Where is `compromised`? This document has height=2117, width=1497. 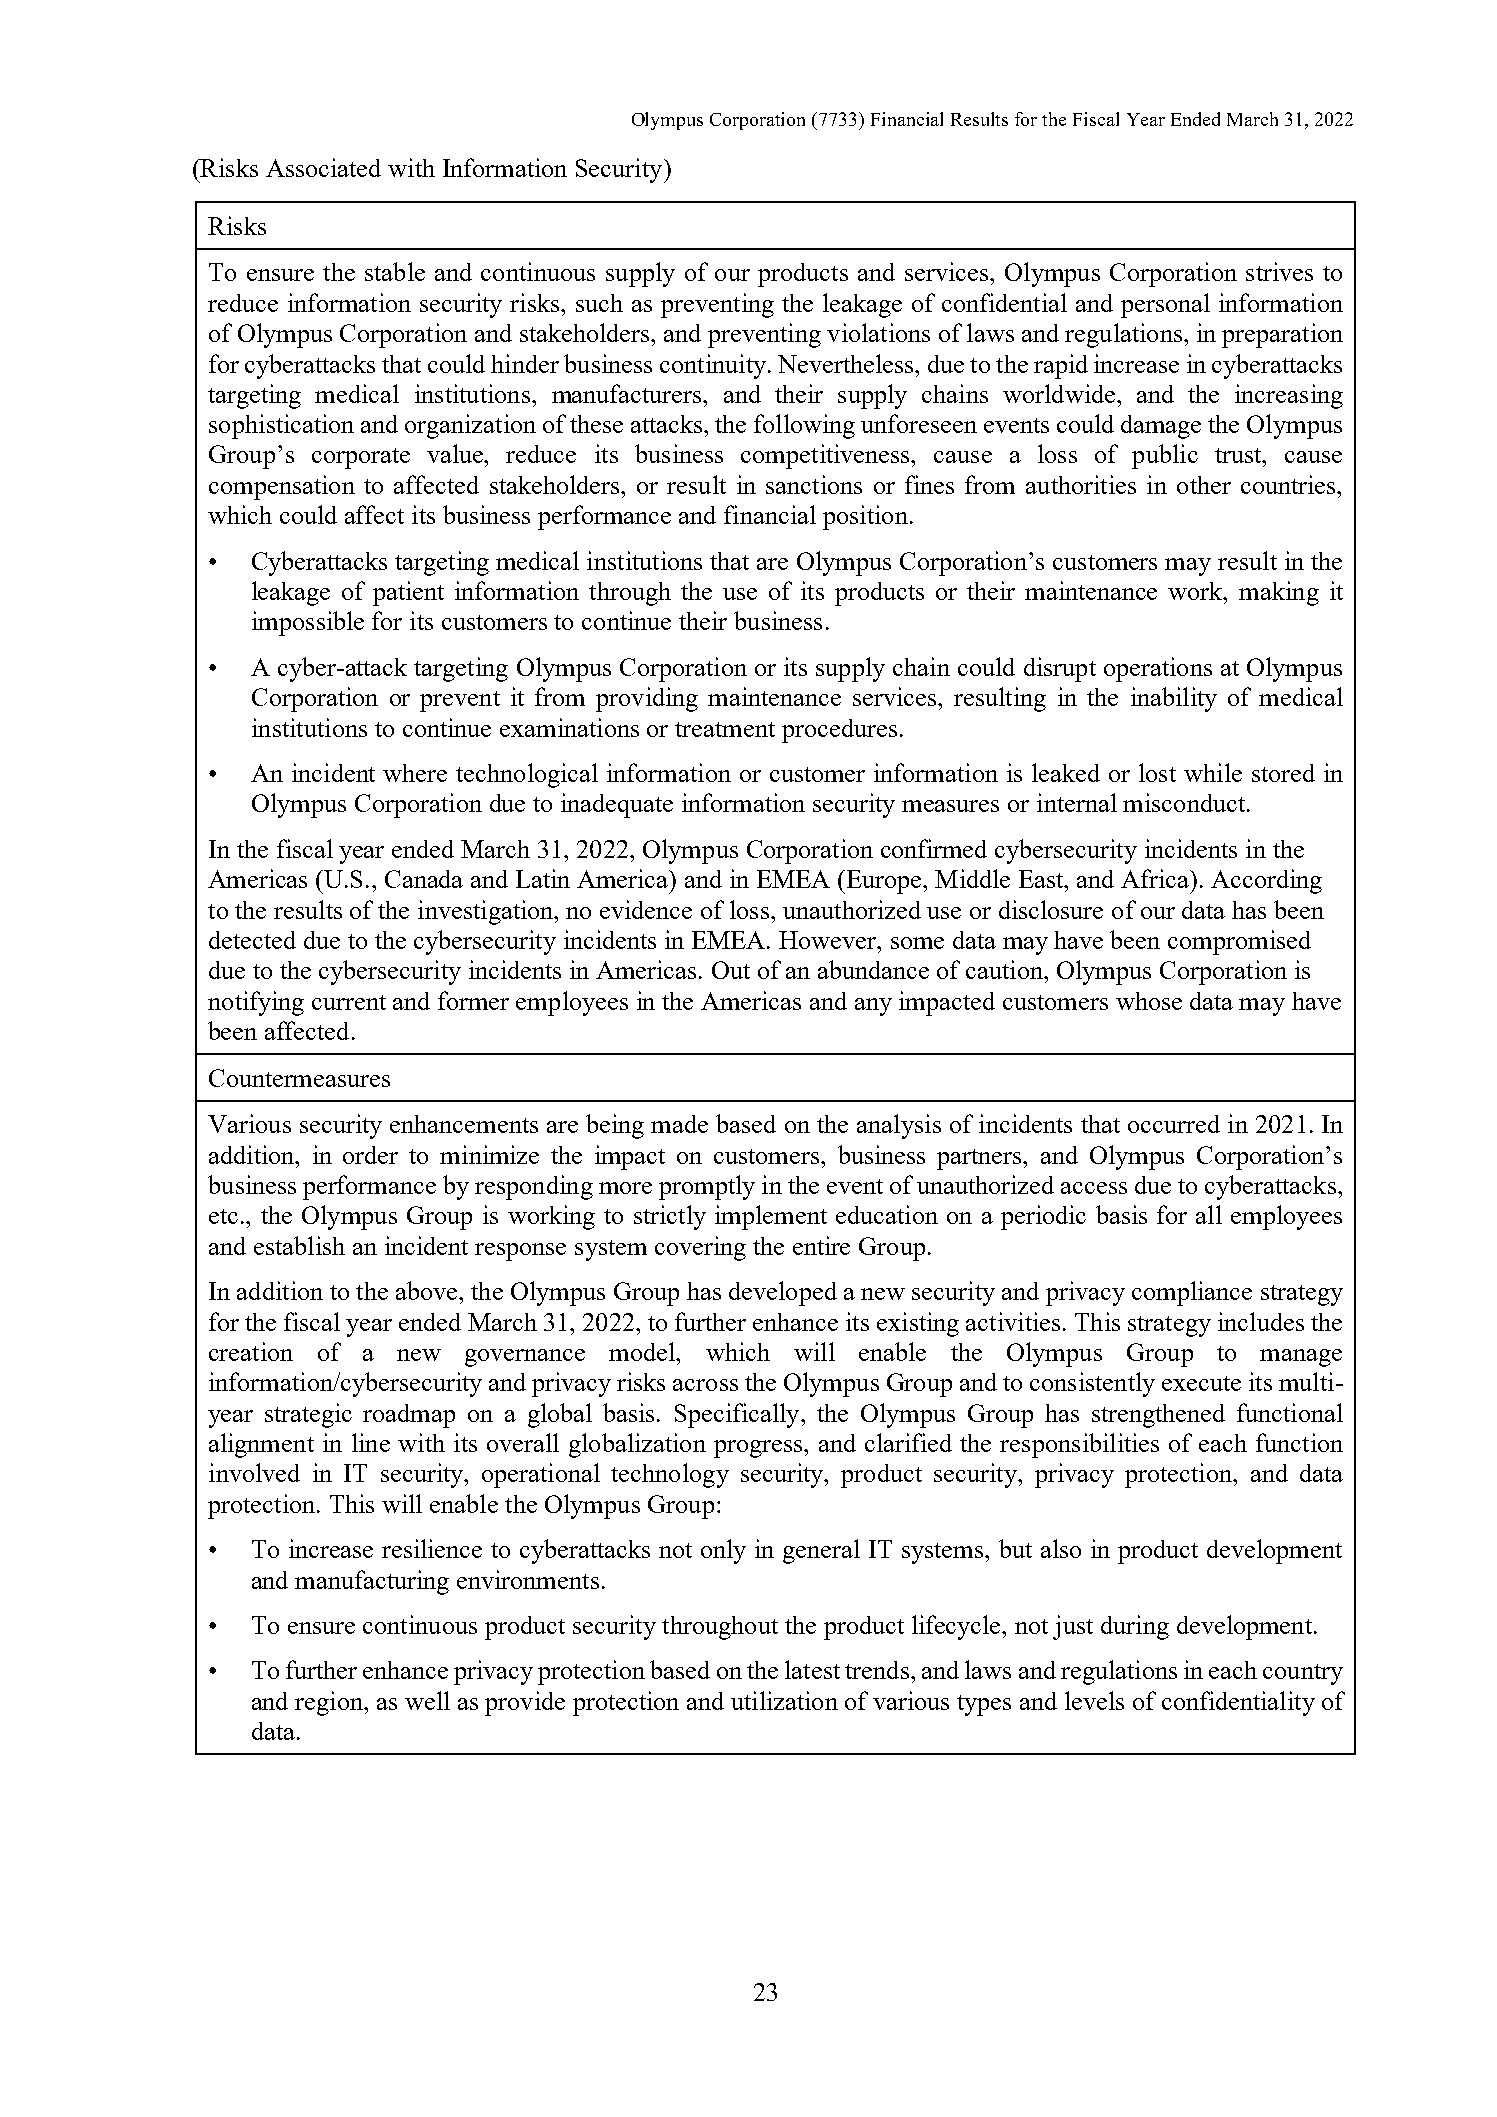 compromised is located at coordinates (1239, 942).
